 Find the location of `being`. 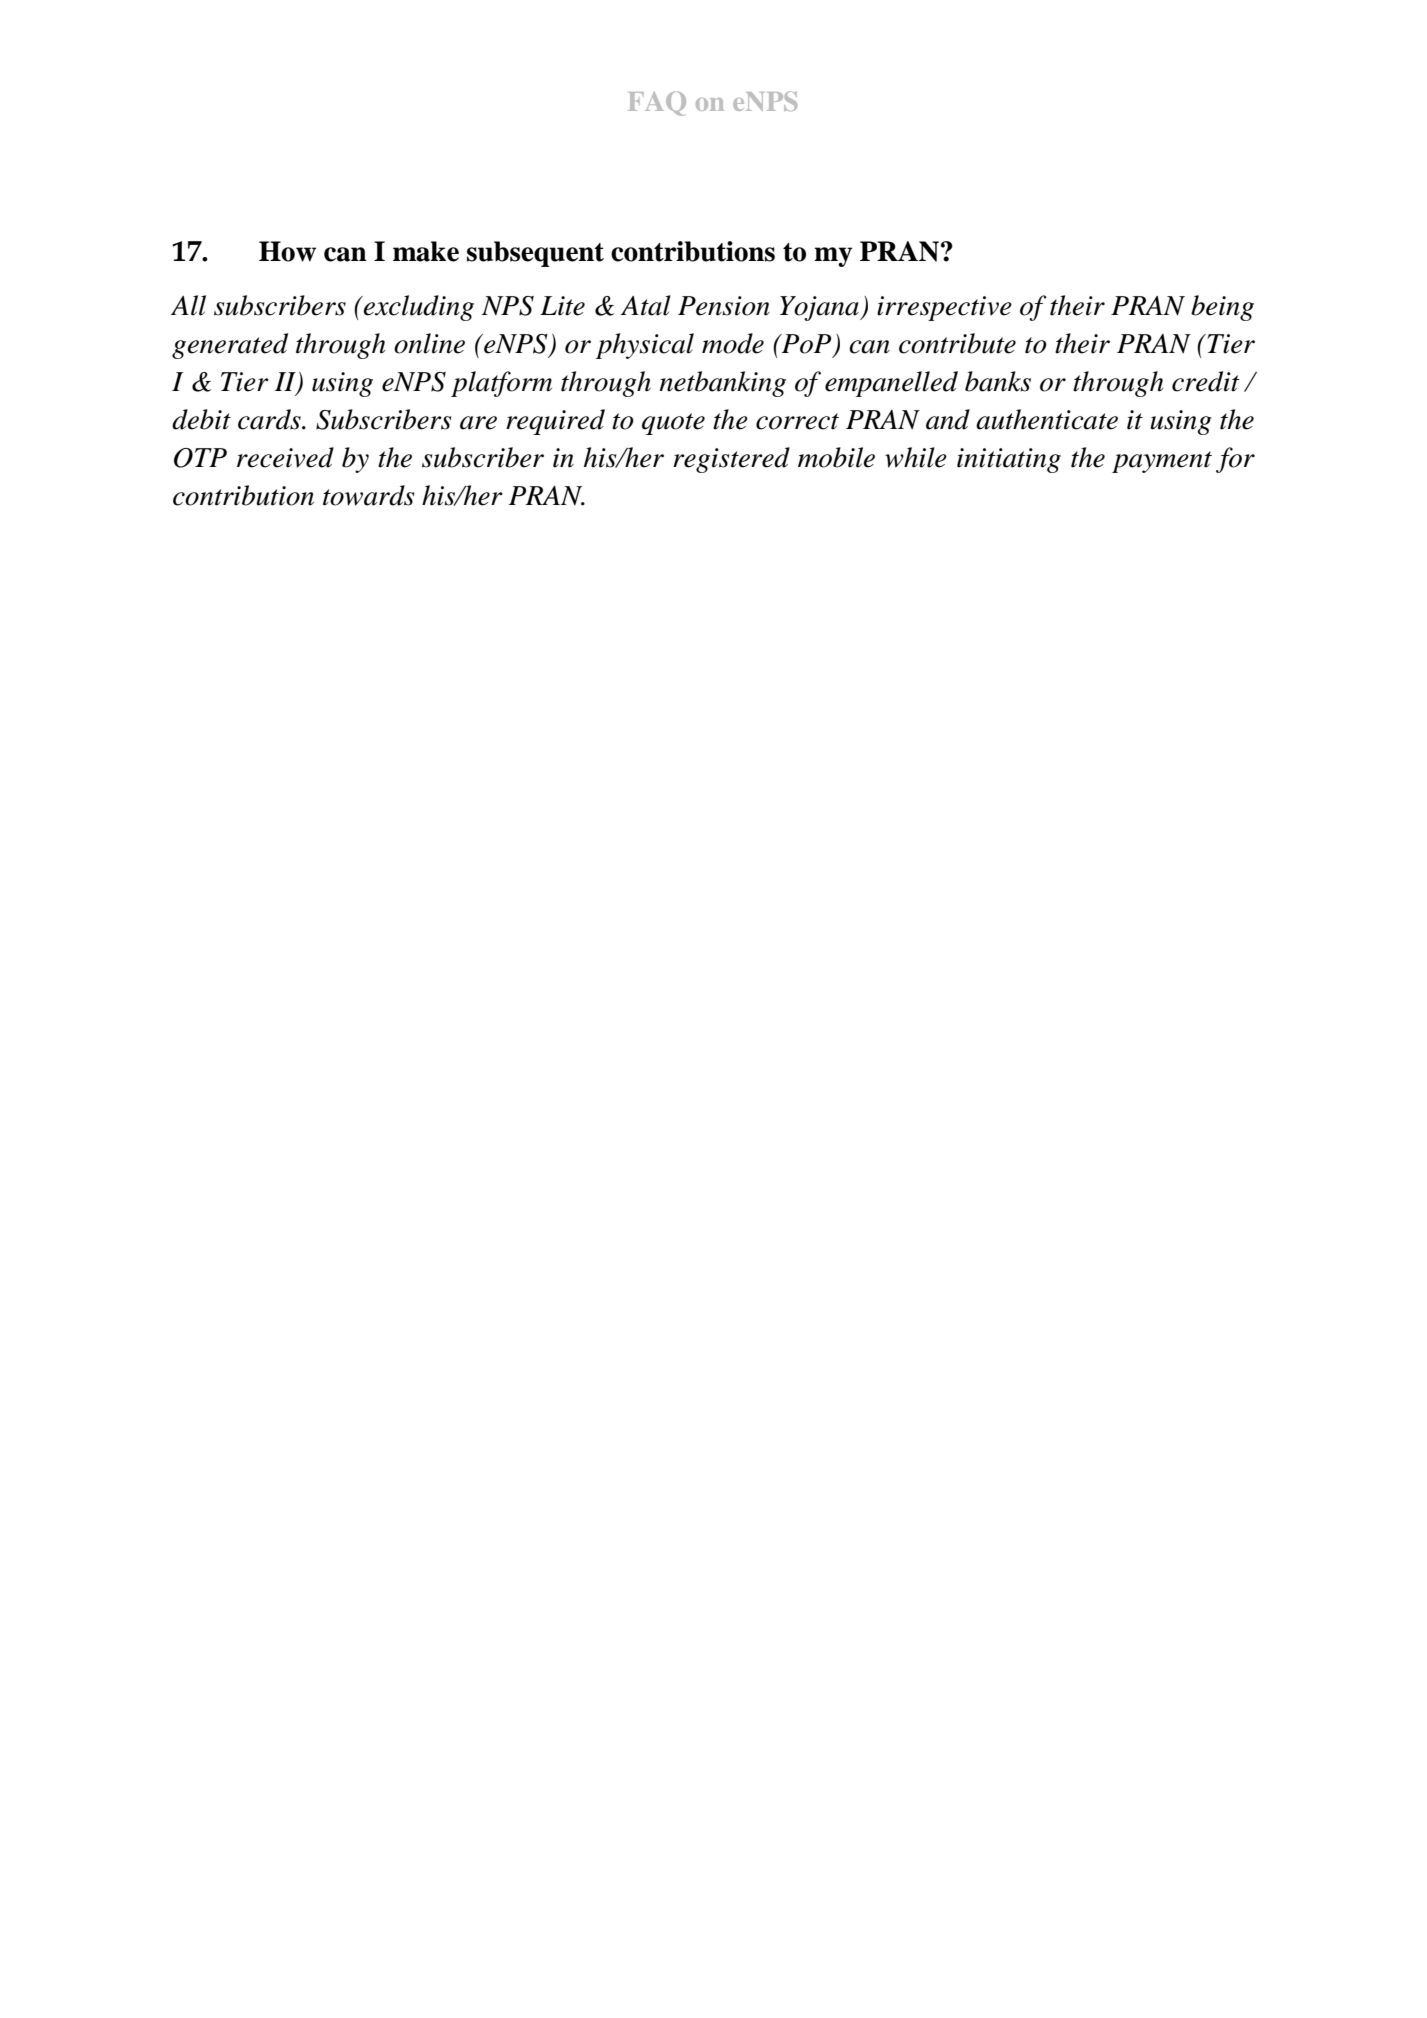

being is located at coordinates (1222, 308).
